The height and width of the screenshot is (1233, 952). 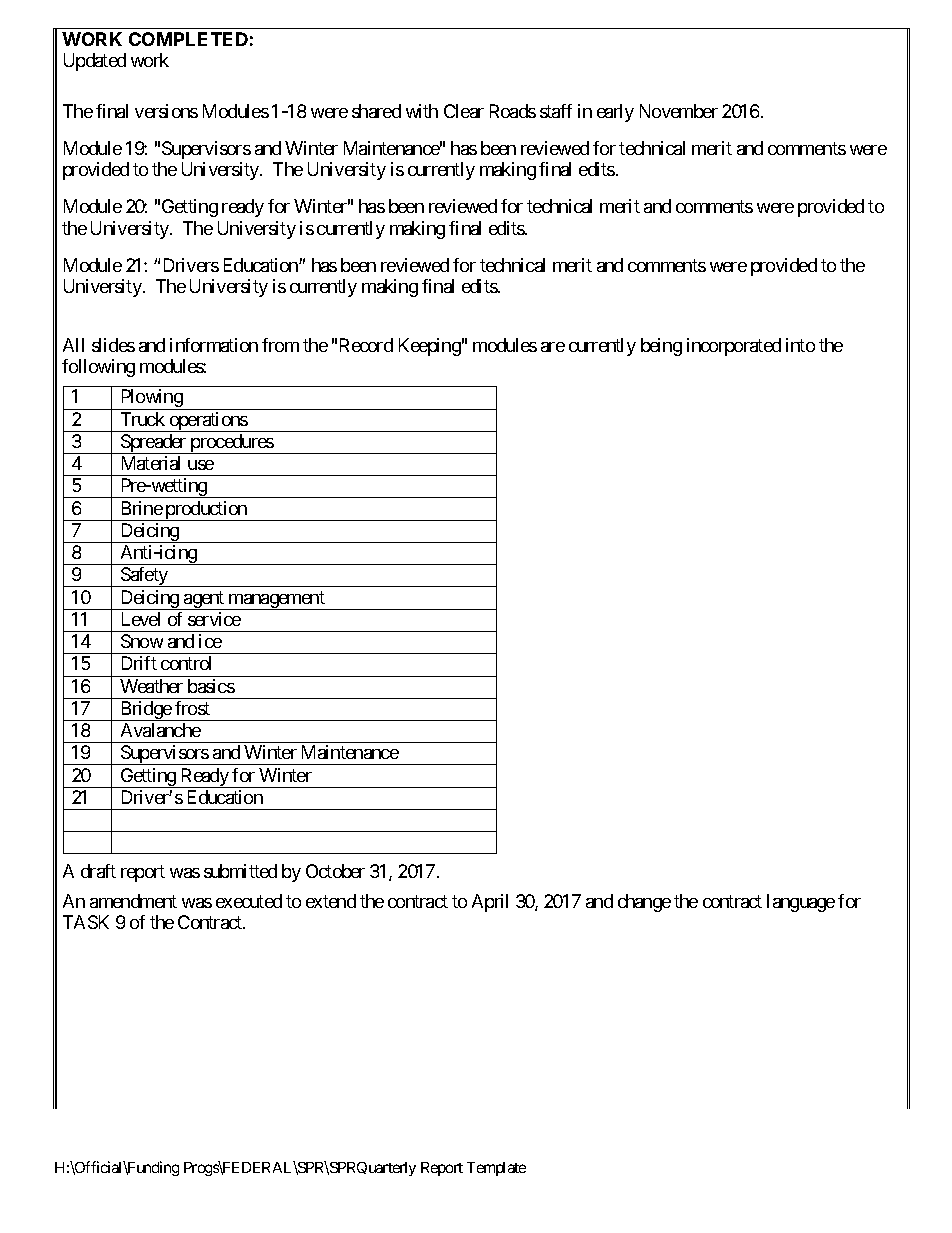 What do you see at coordinates (166, 111) in the screenshot?
I see `versions` at bounding box center [166, 111].
